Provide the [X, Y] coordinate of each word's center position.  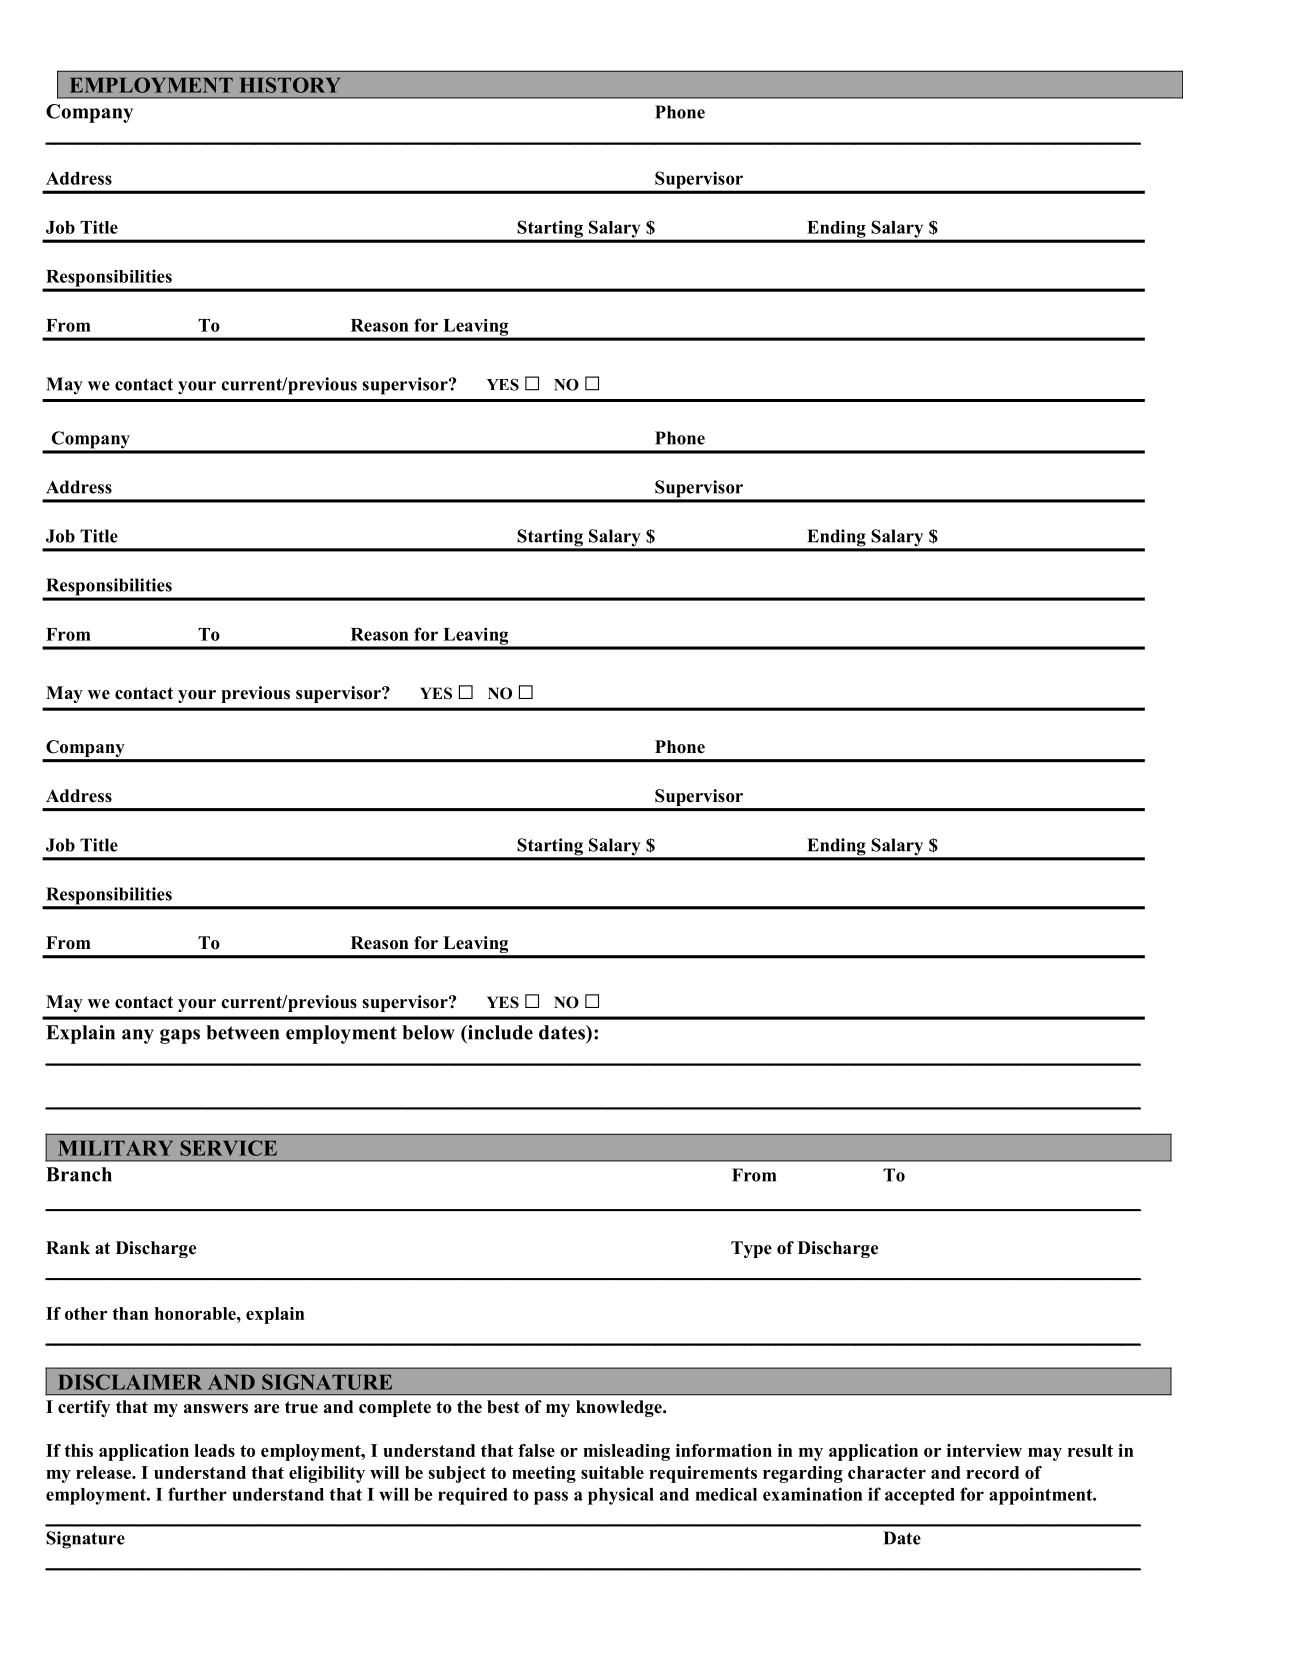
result [1090, 1450]
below [428, 1032]
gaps [180, 1036]
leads [214, 1450]
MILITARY [115, 1148]
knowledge [620, 1408]
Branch [79, 1174]
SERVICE [228, 1148]
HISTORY [289, 85]
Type [751, 1249]
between [242, 1032]
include [499, 1032]
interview [984, 1450]
